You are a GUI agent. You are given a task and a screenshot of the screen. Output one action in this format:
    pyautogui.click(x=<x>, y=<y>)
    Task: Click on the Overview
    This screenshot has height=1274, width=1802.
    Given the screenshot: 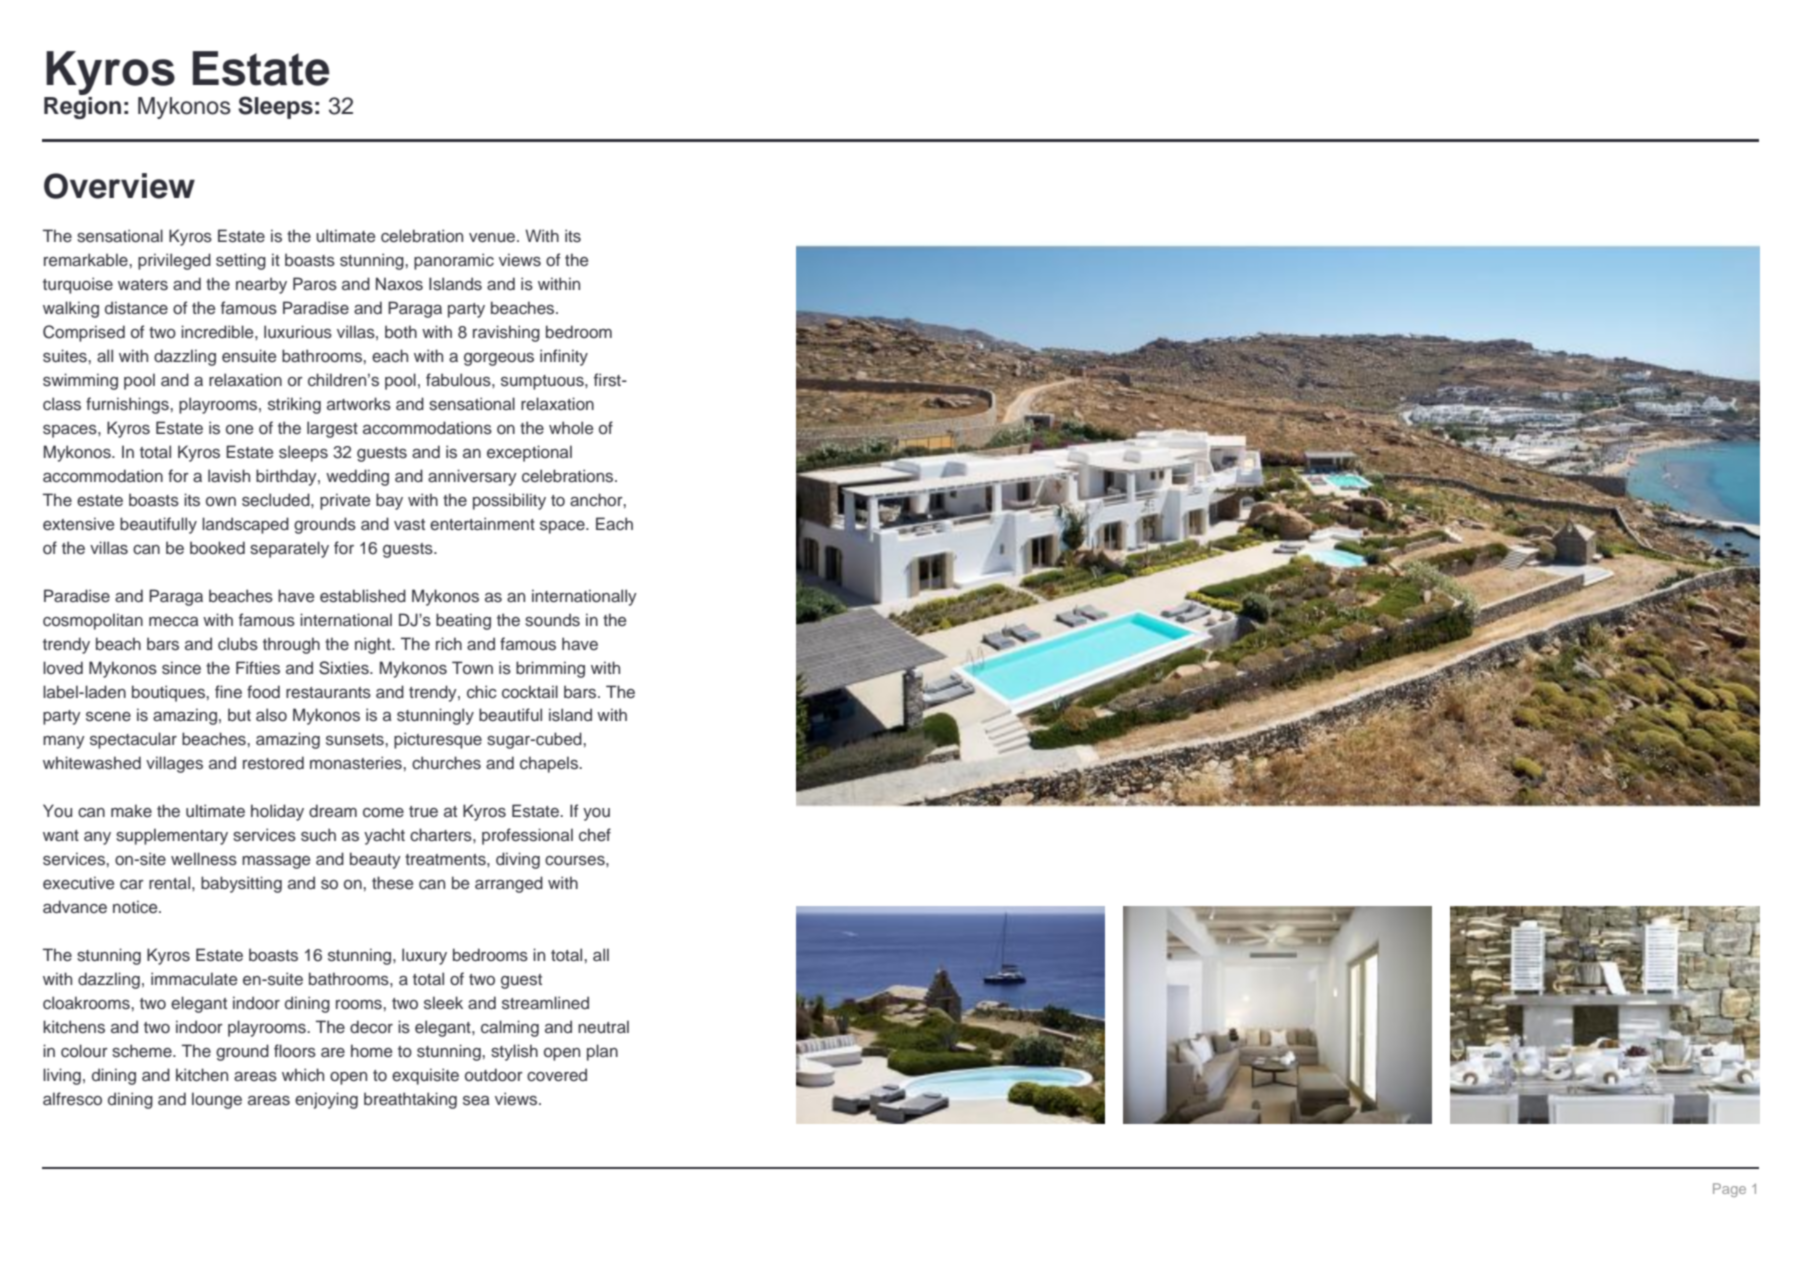 What is the action you would take?
    pyautogui.click(x=119, y=186)
